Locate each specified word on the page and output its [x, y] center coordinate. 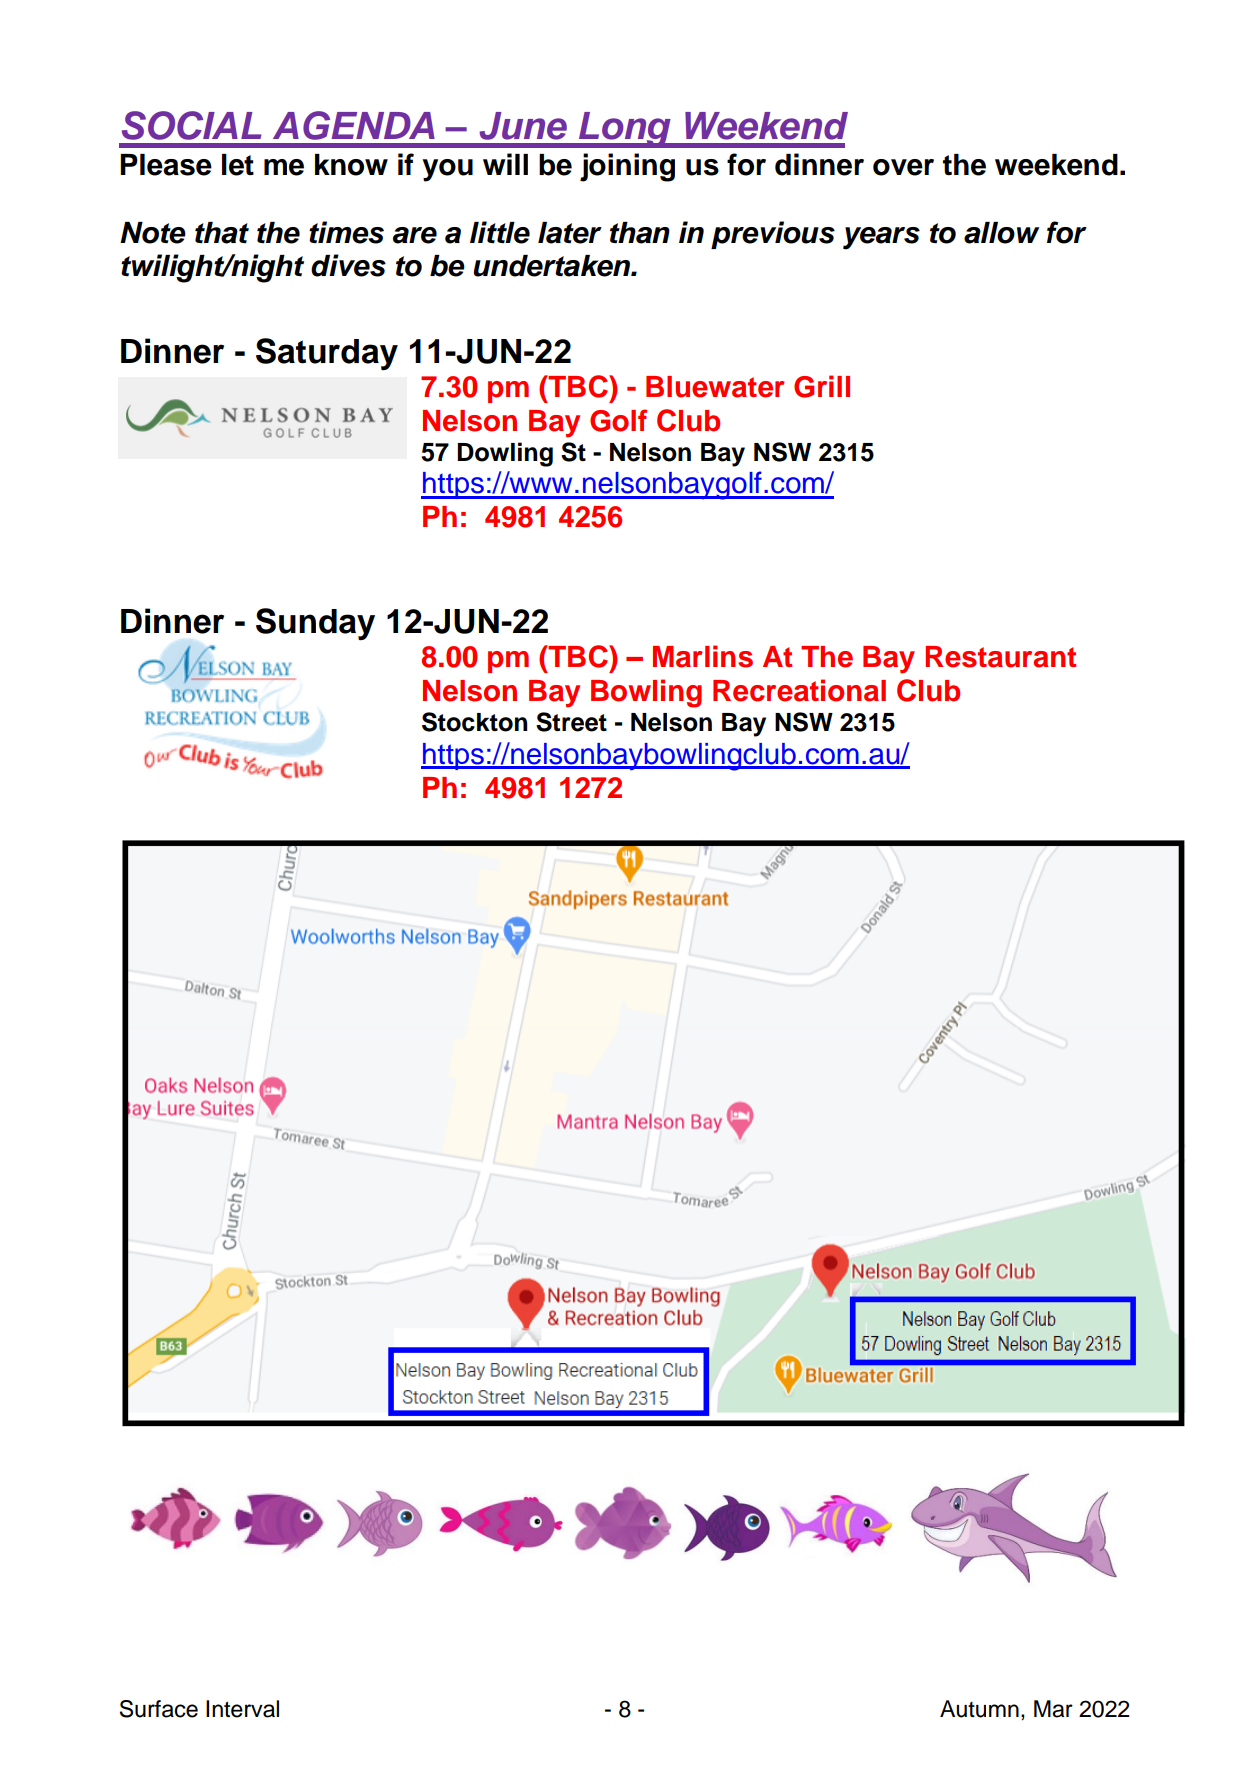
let [238, 165]
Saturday [327, 354]
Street [571, 722]
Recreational [799, 690]
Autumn [979, 1709]
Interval [242, 1709]
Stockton [475, 722]
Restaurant [1000, 657]
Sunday [315, 624]
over [903, 167]
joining [627, 167]
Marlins [703, 656]
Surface [159, 1709]
